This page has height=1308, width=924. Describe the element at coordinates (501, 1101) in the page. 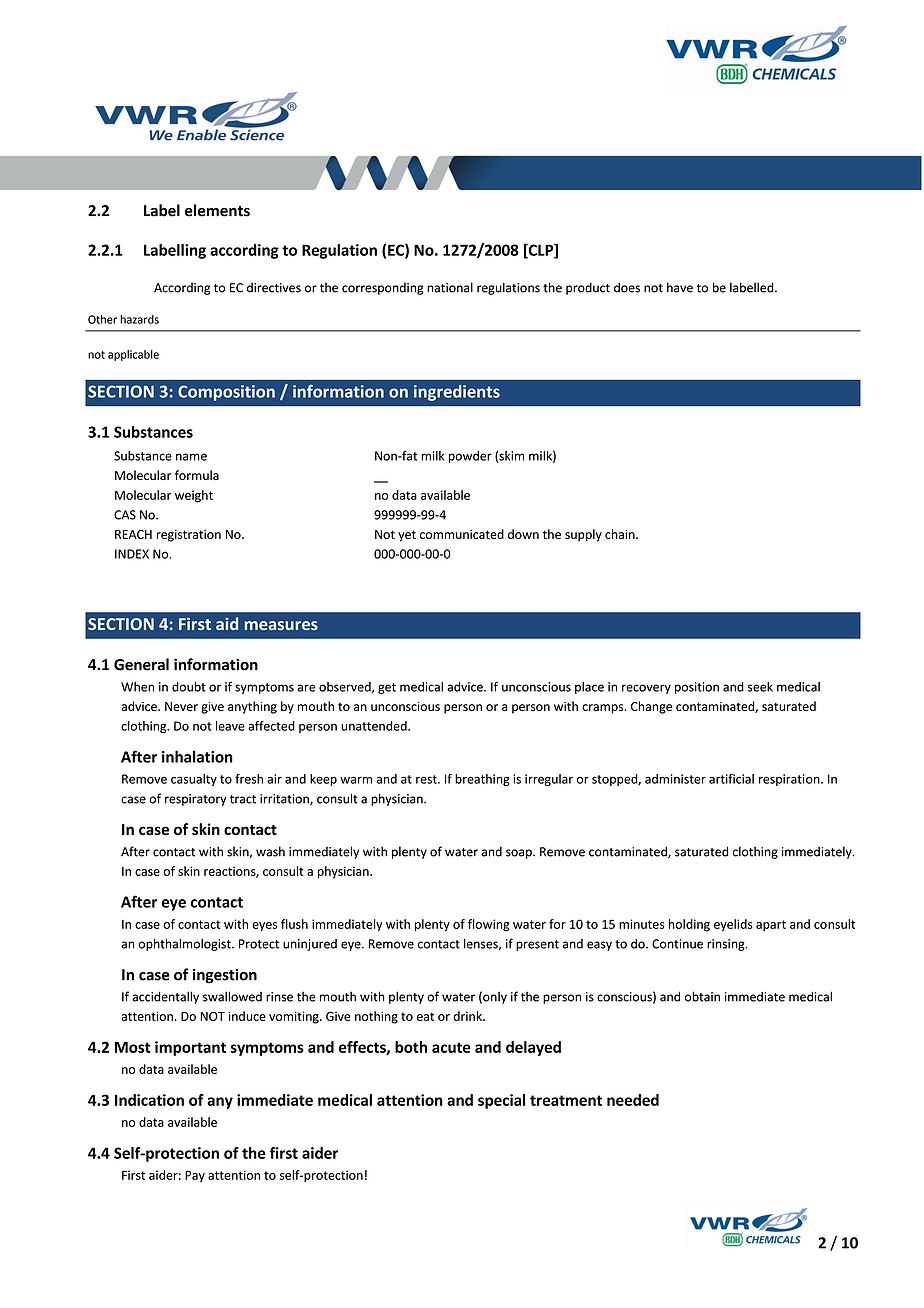

I see `special` at that location.
